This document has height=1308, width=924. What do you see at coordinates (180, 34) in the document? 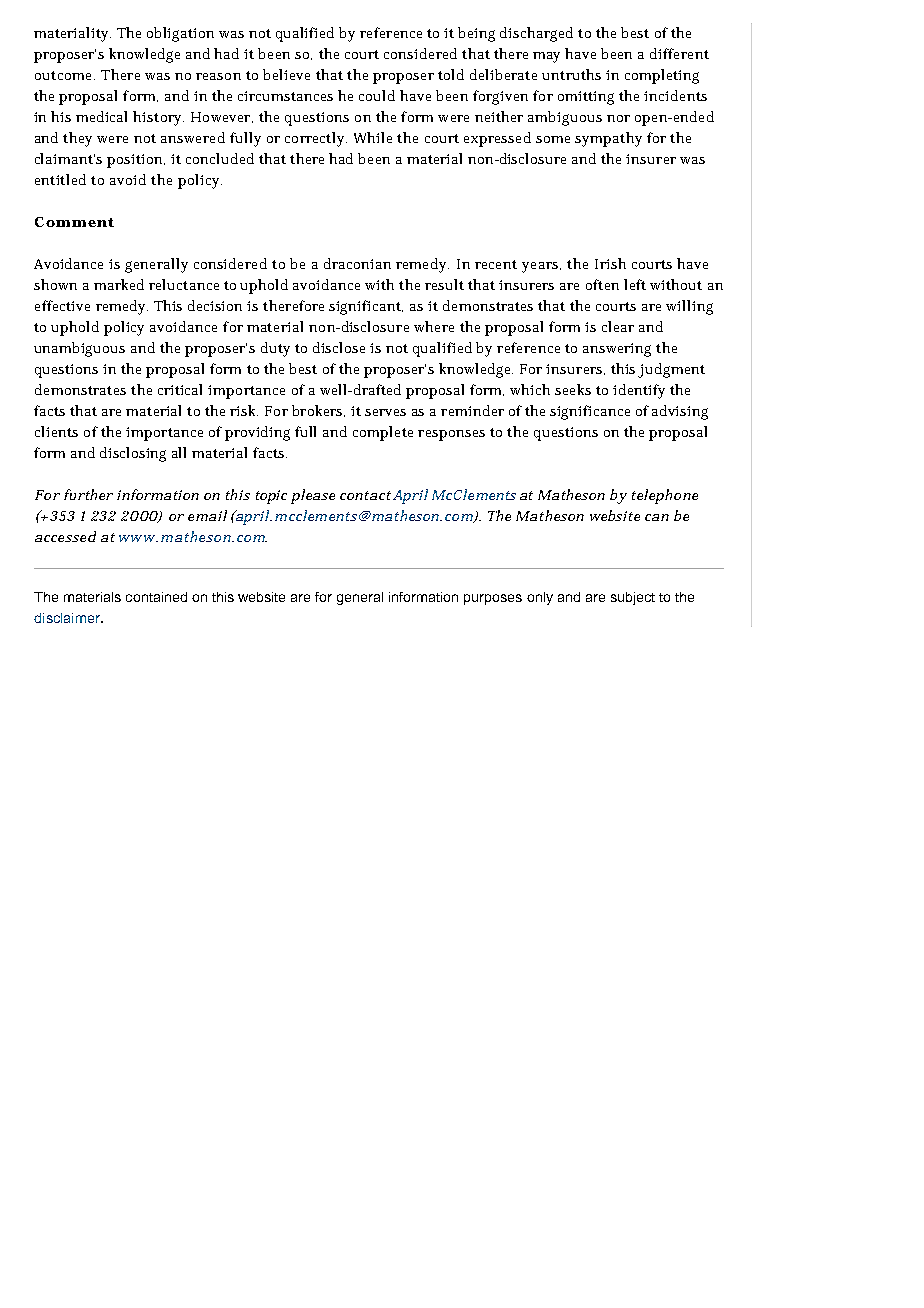
I see `obligation` at bounding box center [180, 34].
